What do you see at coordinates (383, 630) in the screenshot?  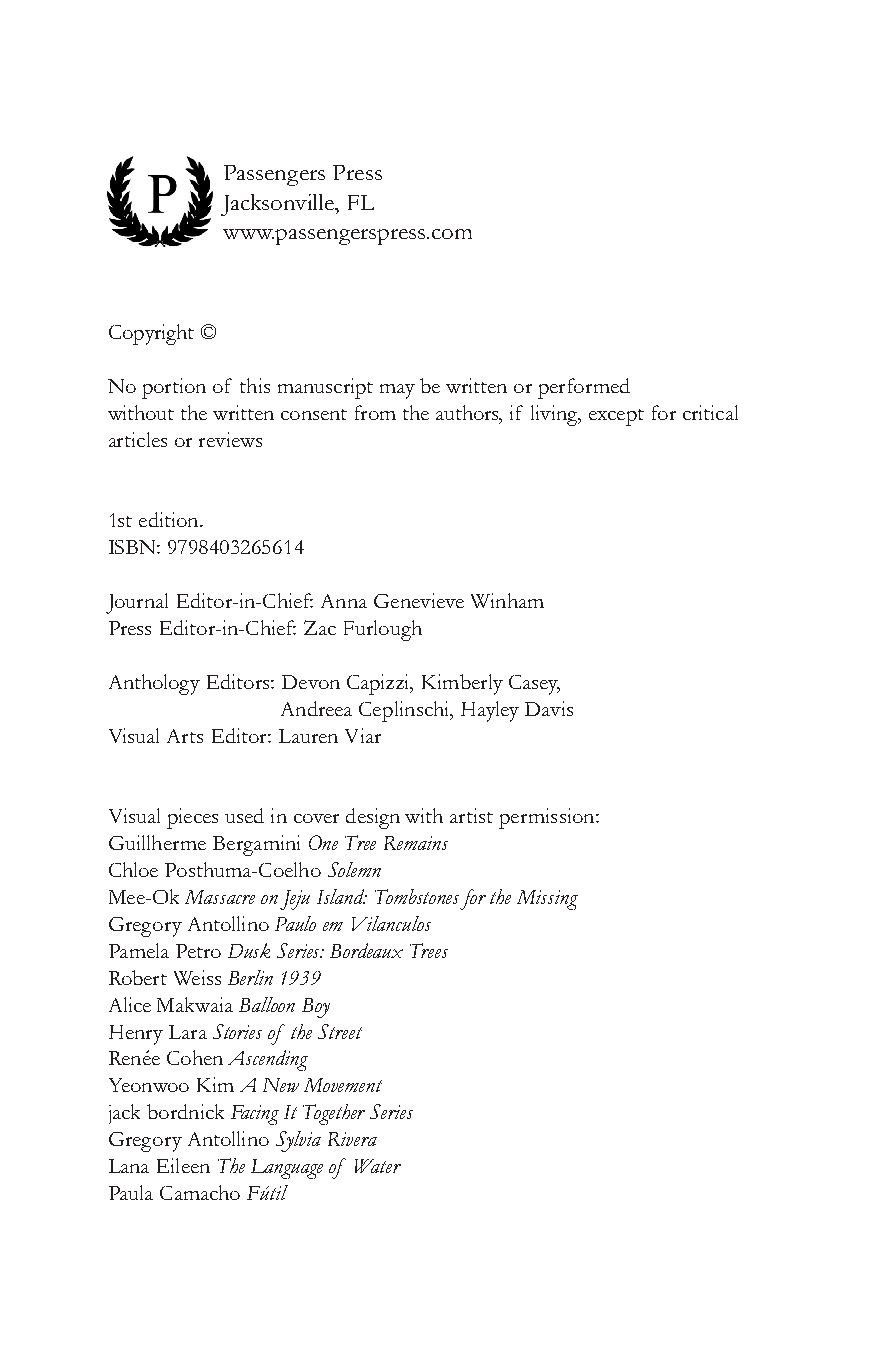 I see `Furlough` at bounding box center [383, 630].
